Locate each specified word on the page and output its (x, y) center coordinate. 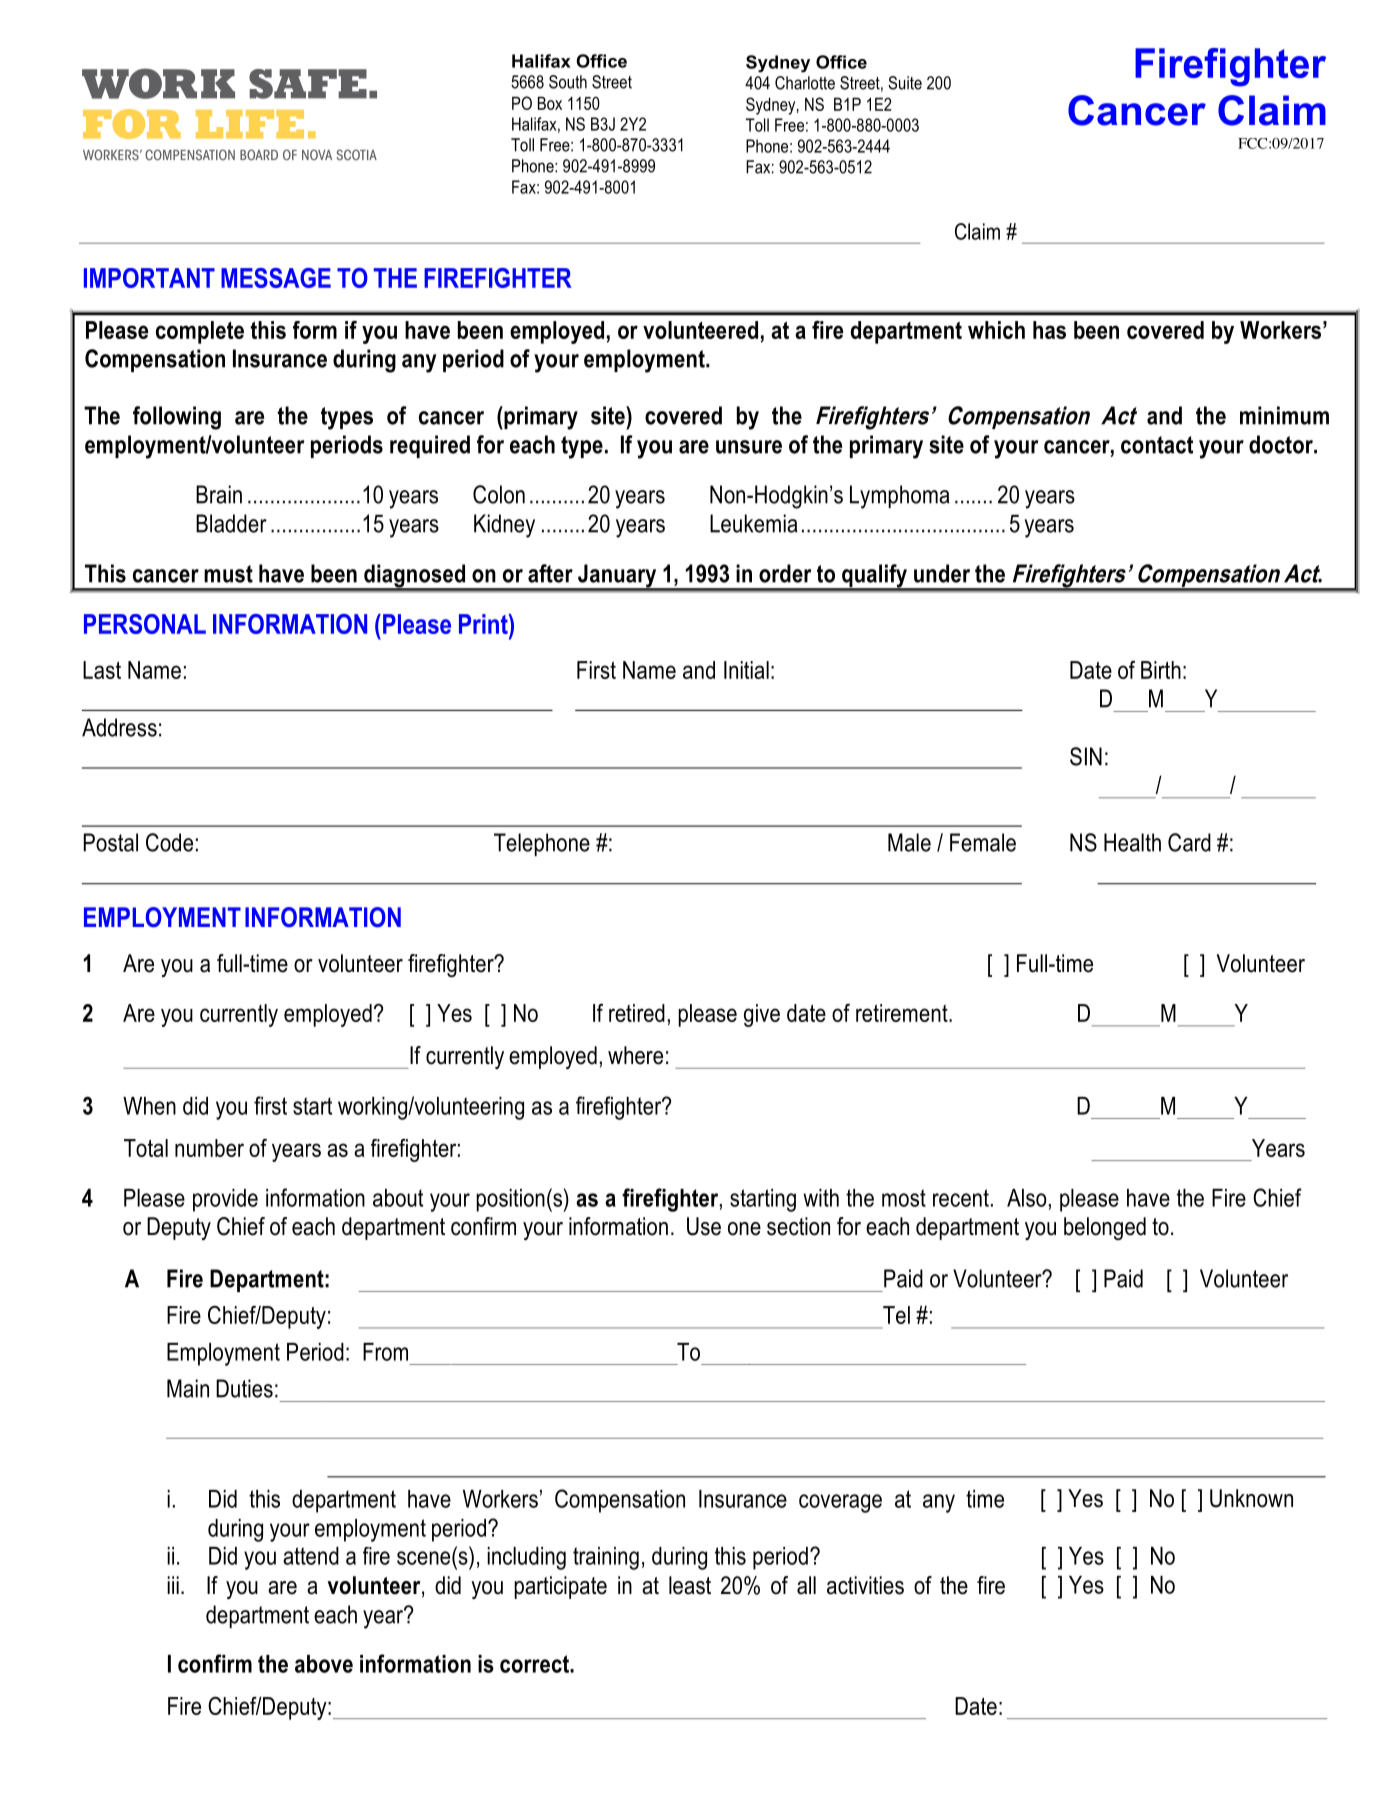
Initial (746, 670)
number (209, 1148)
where (635, 1055)
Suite (905, 83)
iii (173, 1585)
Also (1026, 1198)
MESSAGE (276, 278)
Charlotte (805, 83)
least (690, 1585)
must (228, 574)
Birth (1161, 670)
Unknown (1251, 1498)
